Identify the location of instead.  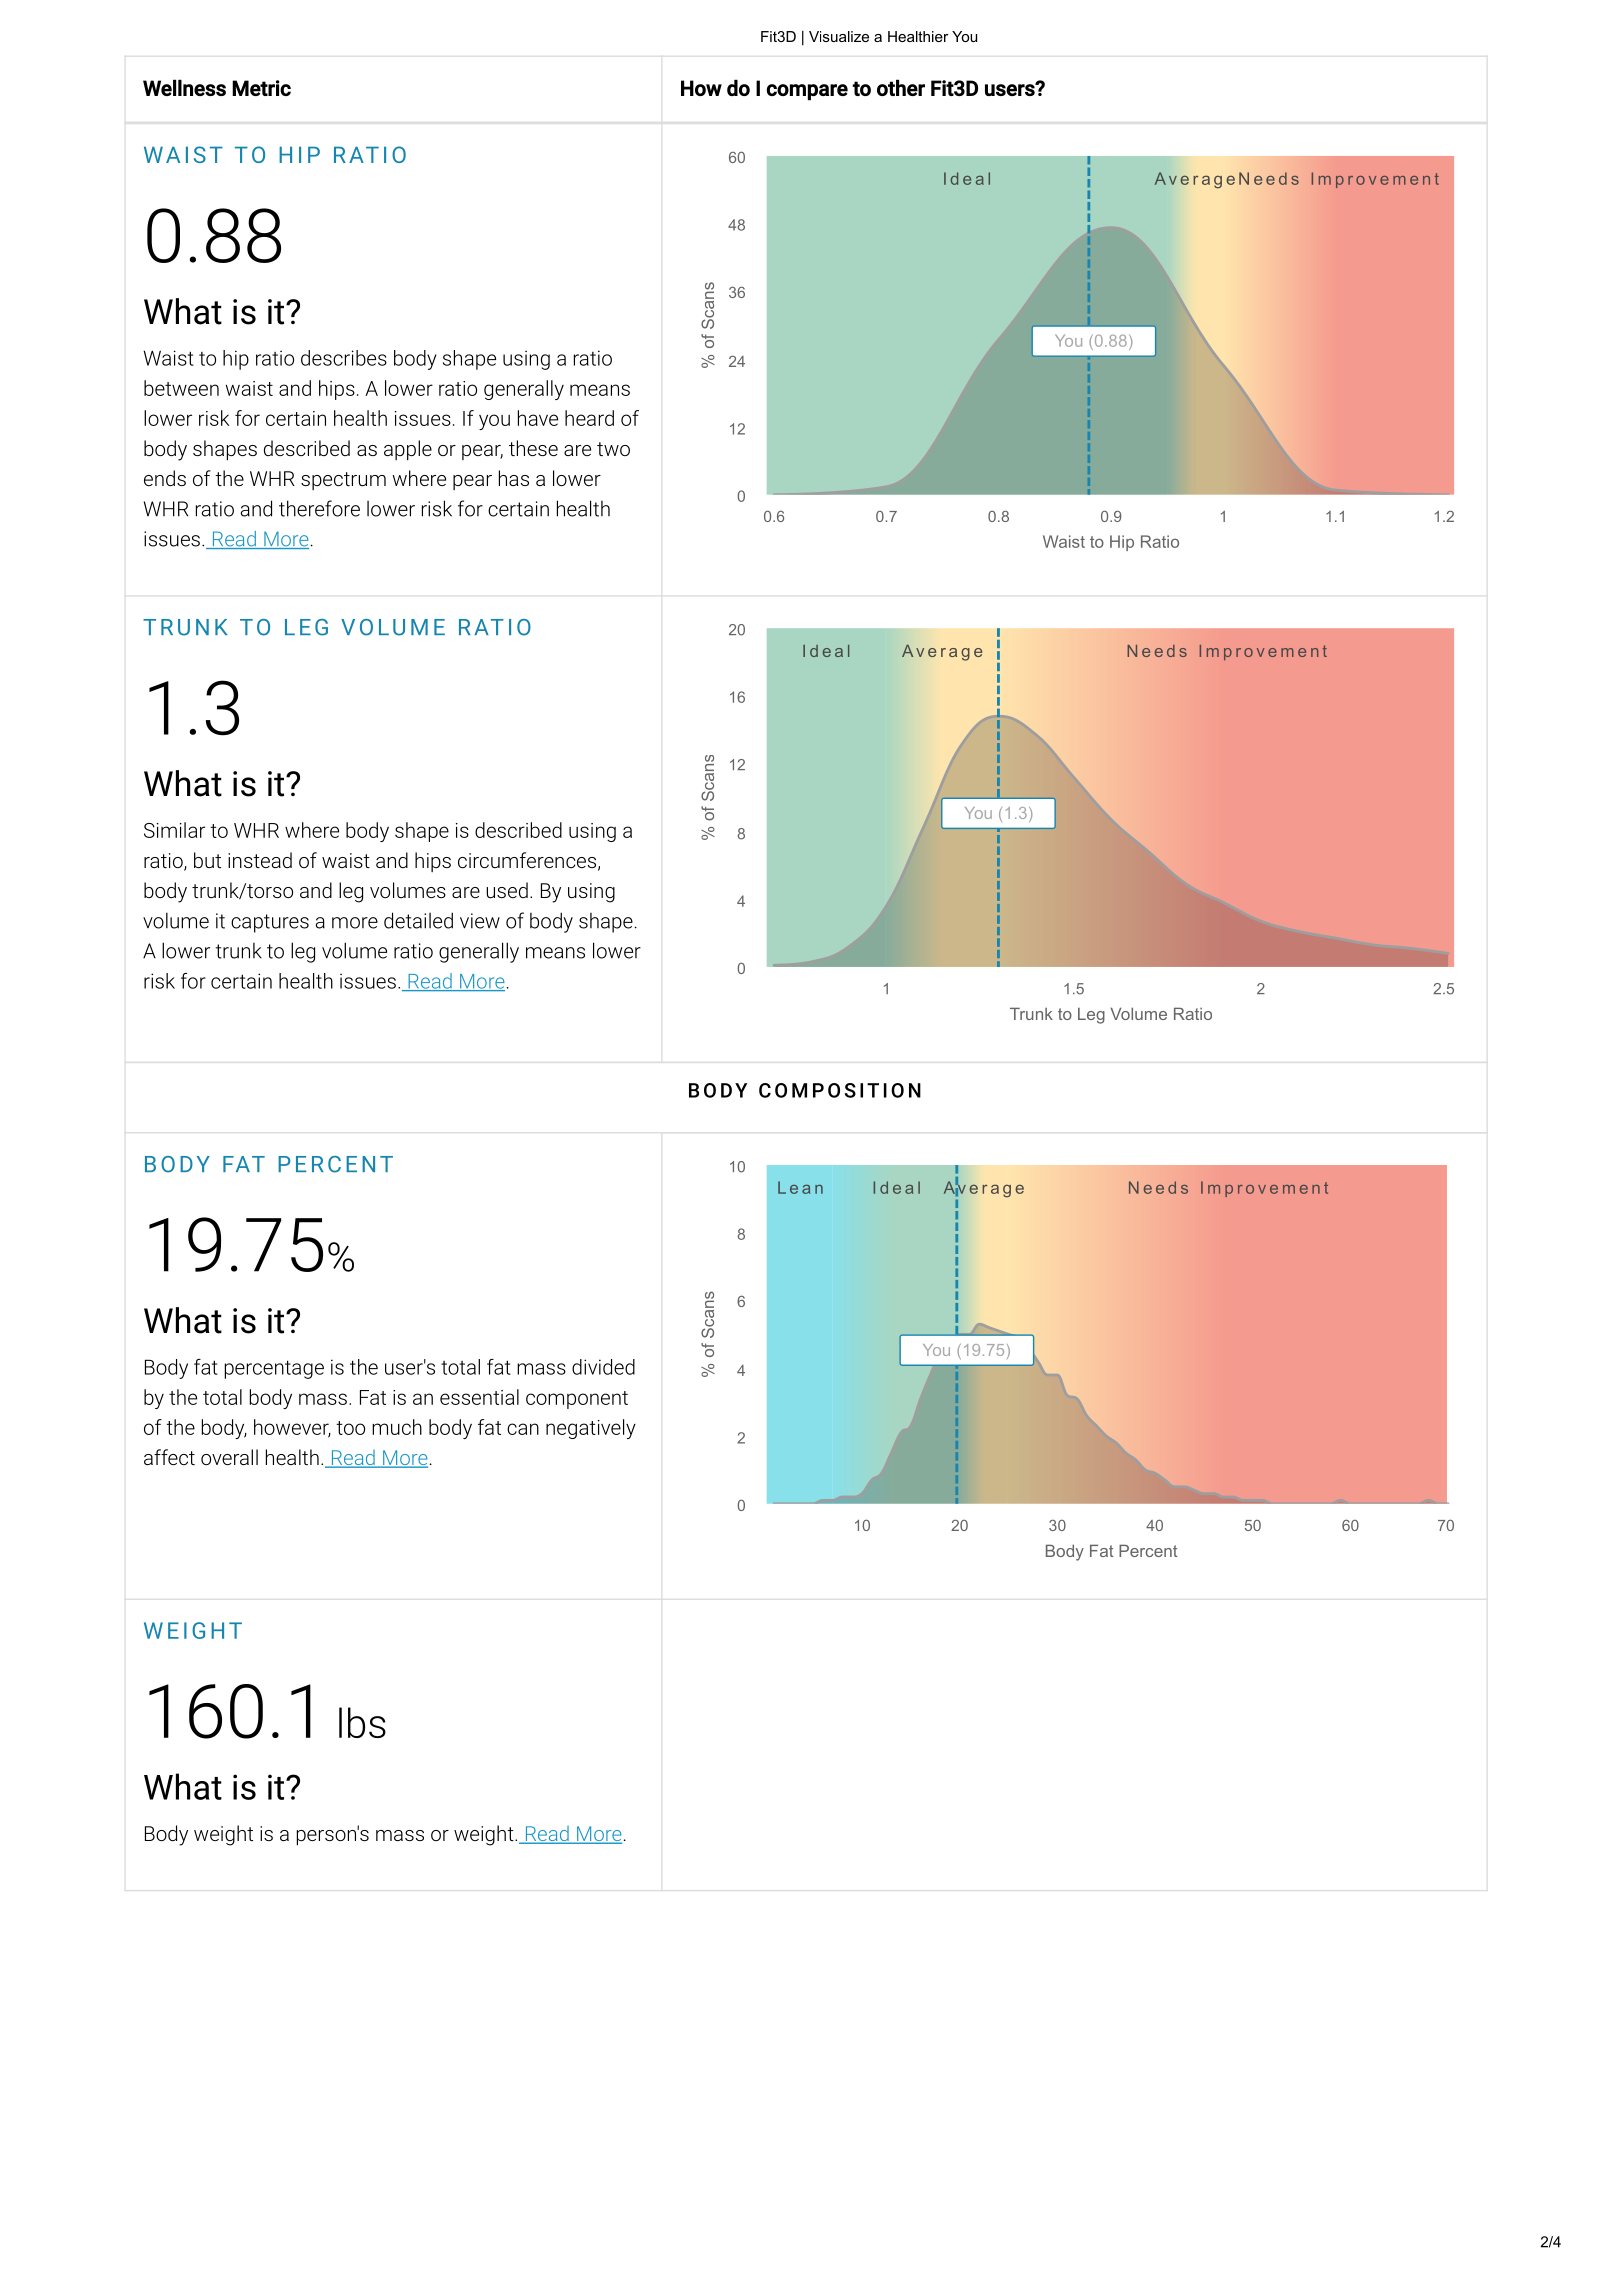
(260, 860).
